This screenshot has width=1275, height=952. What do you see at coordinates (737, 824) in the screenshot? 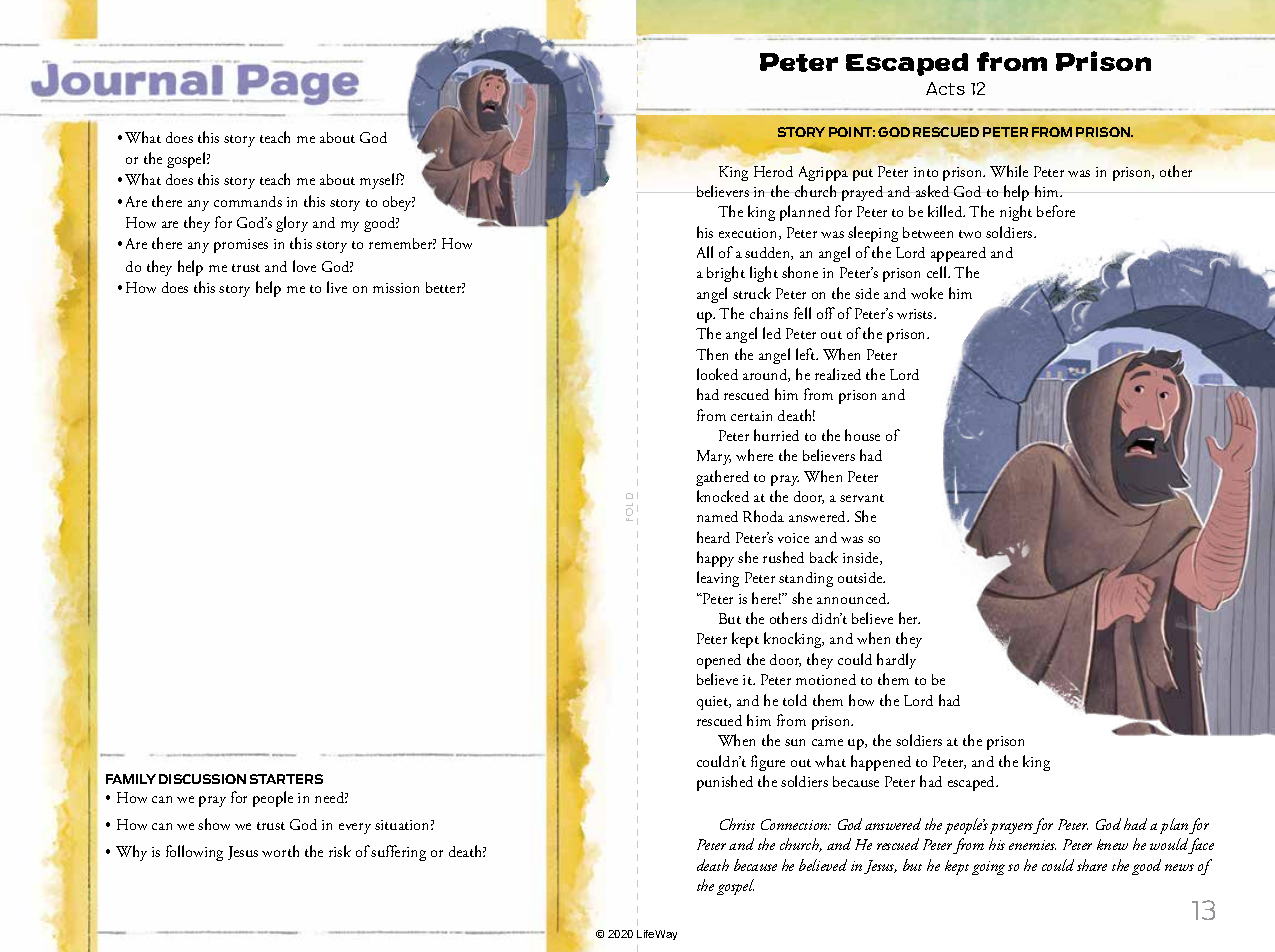
I see `Christ` at bounding box center [737, 824].
